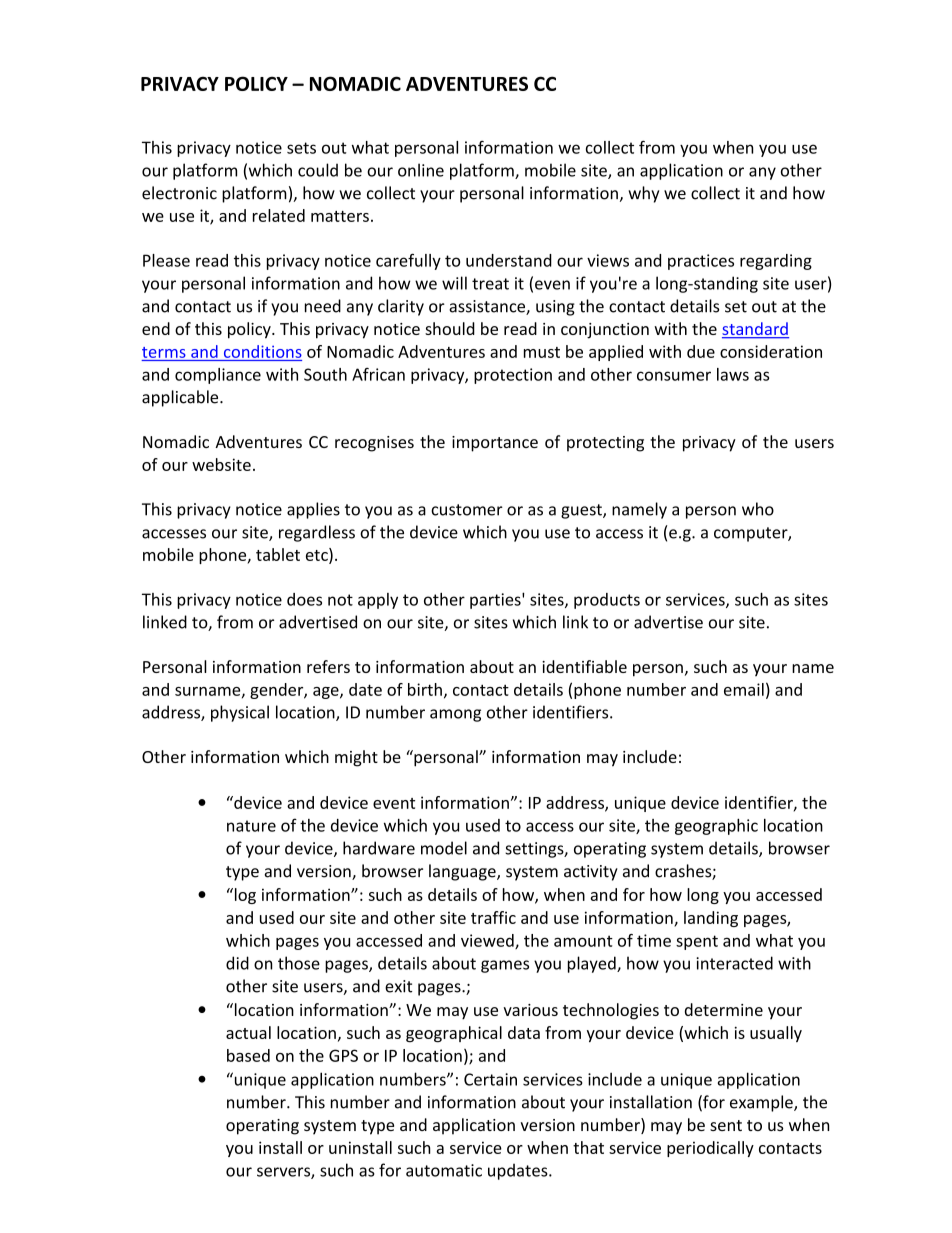 This screenshot has height=1233, width=952. Describe the element at coordinates (179, 193) in the screenshot. I see `electronic` at that location.
